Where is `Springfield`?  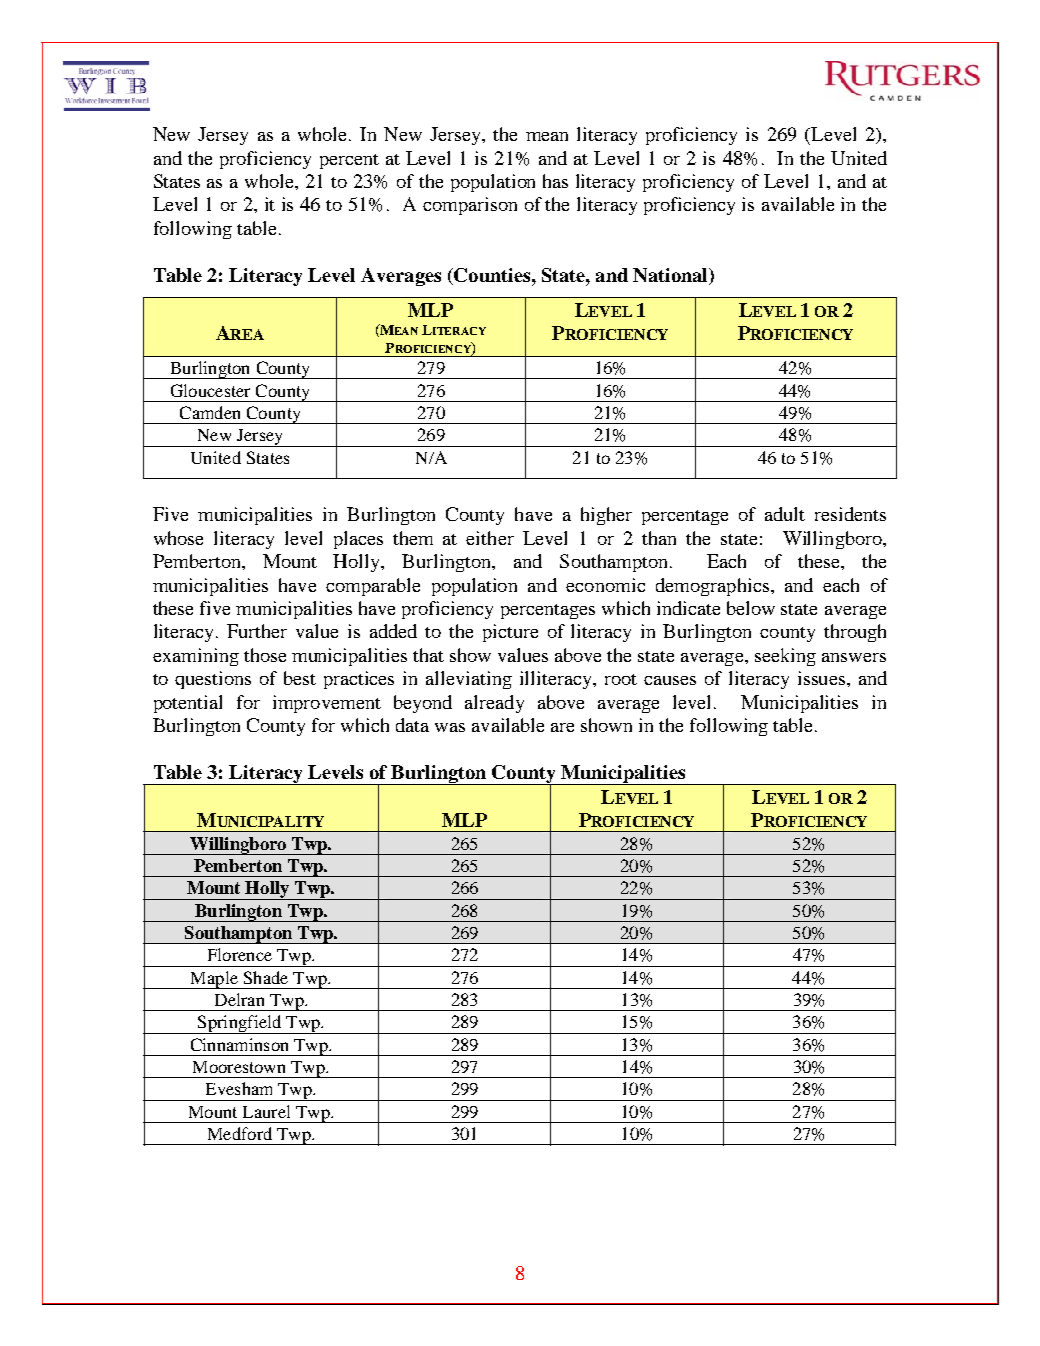
Springfield is located at coordinates (240, 1024).
